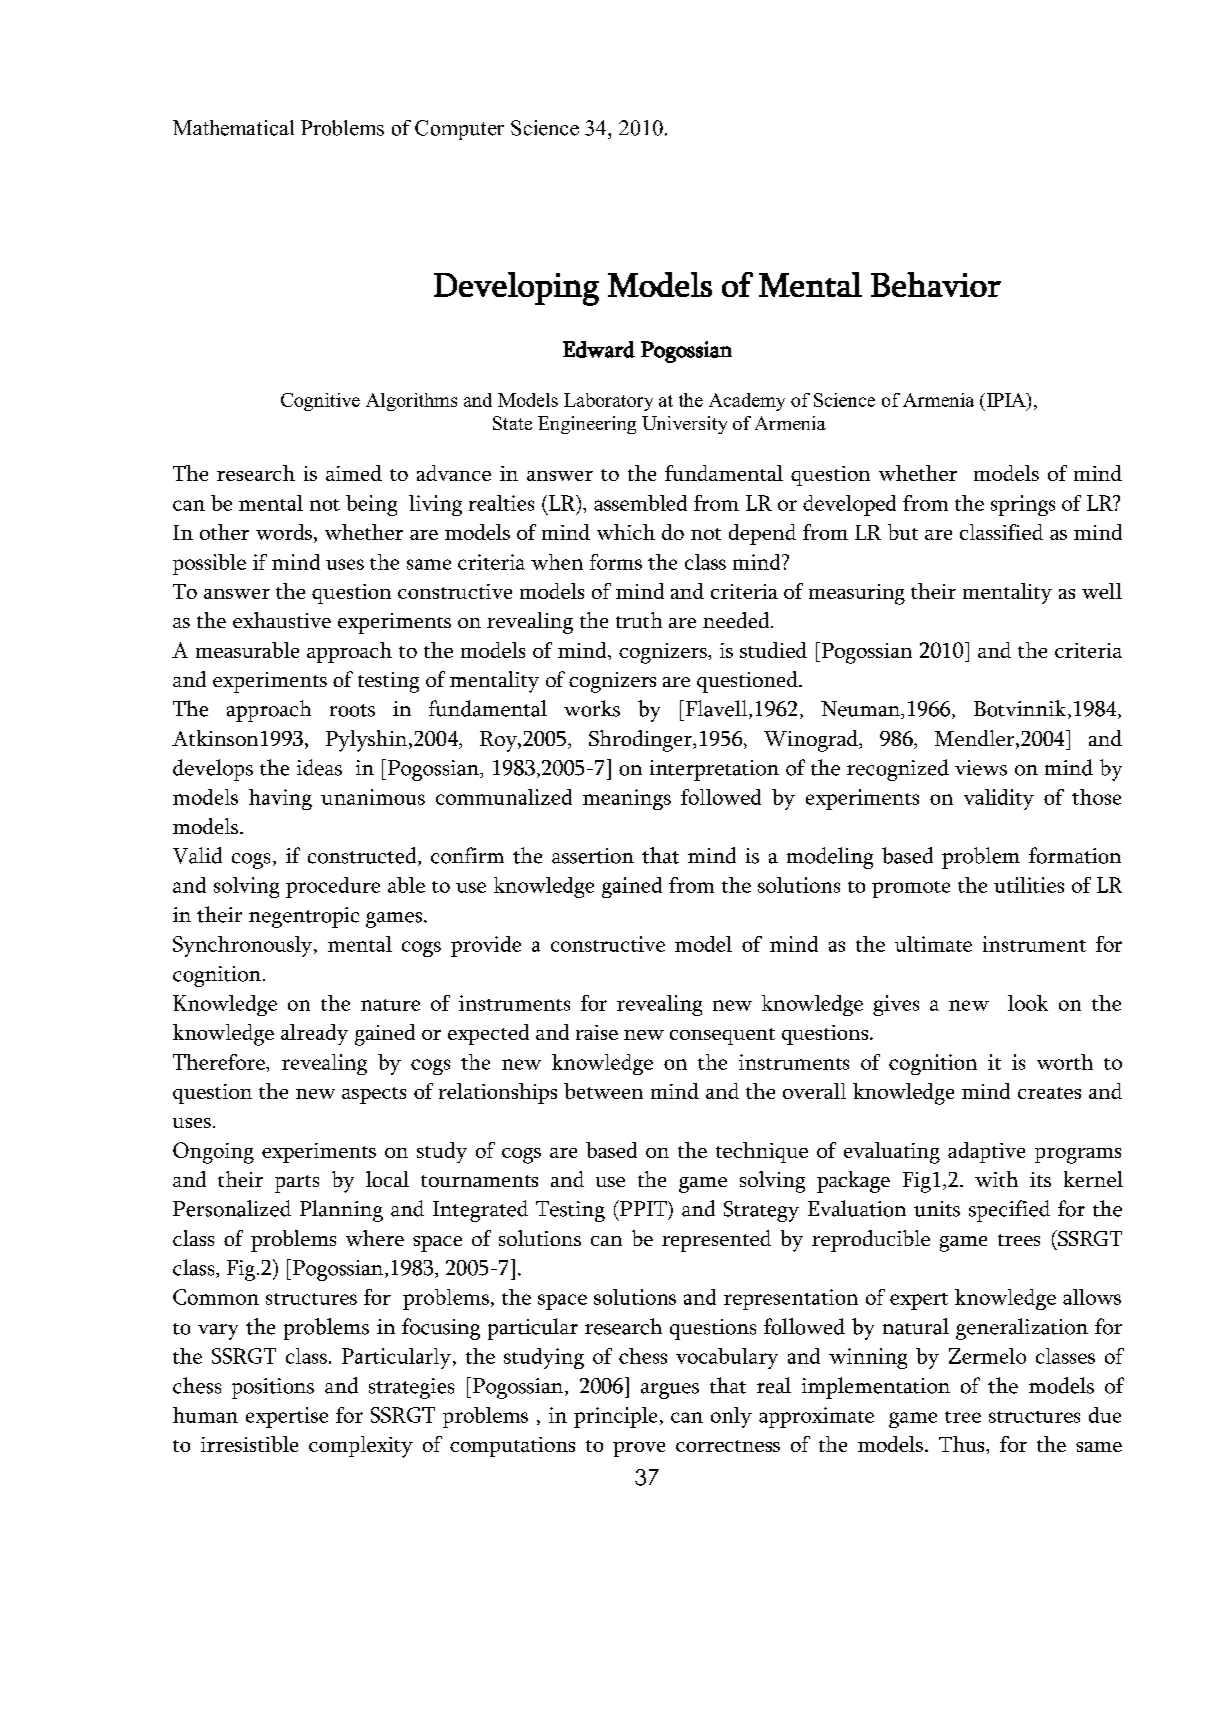 The image size is (1208, 1710). Describe the element at coordinates (936, 284) in the document. I see `Behavior` at that location.
